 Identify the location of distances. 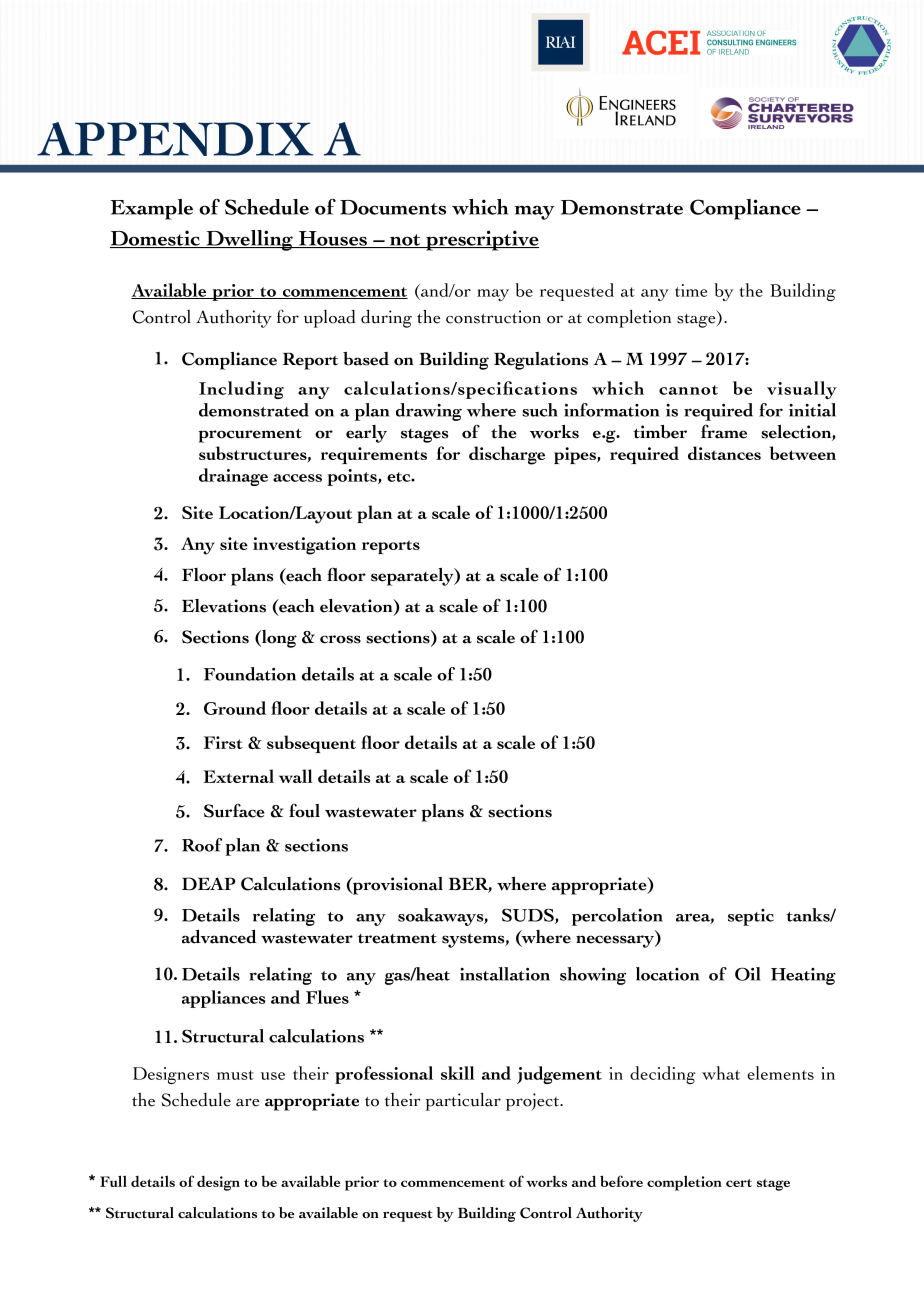
(724, 453).
